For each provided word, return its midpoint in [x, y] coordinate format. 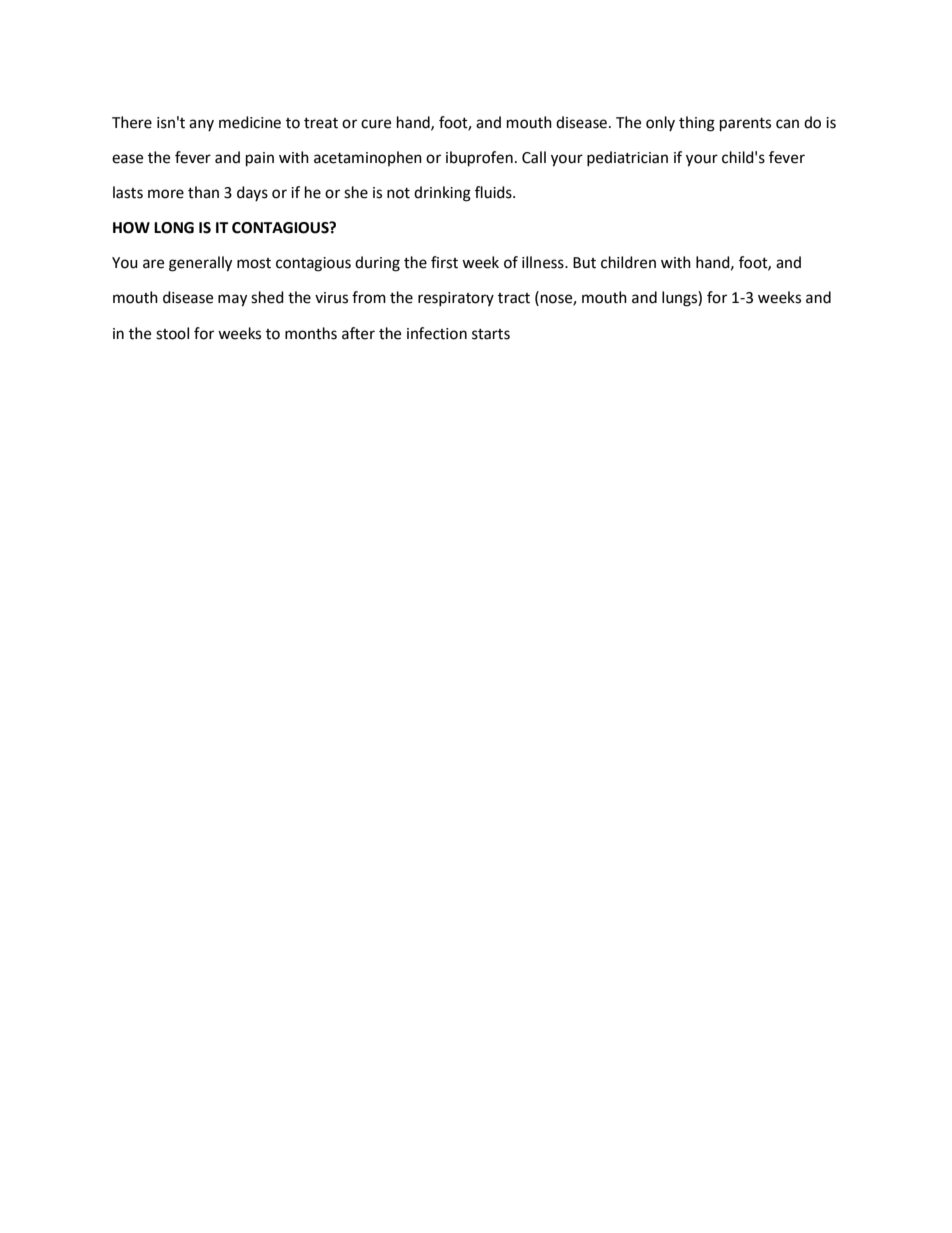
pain [260, 159]
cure [376, 124]
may [232, 300]
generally [200, 264]
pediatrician [627, 158]
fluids [494, 192]
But [584, 263]
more [166, 194]
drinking [442, 194]
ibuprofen [479, 159]
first [444, 262]
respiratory [456, 299]
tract [514, 298]
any [201, 125]
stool [172, 333]
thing [697, 124]
